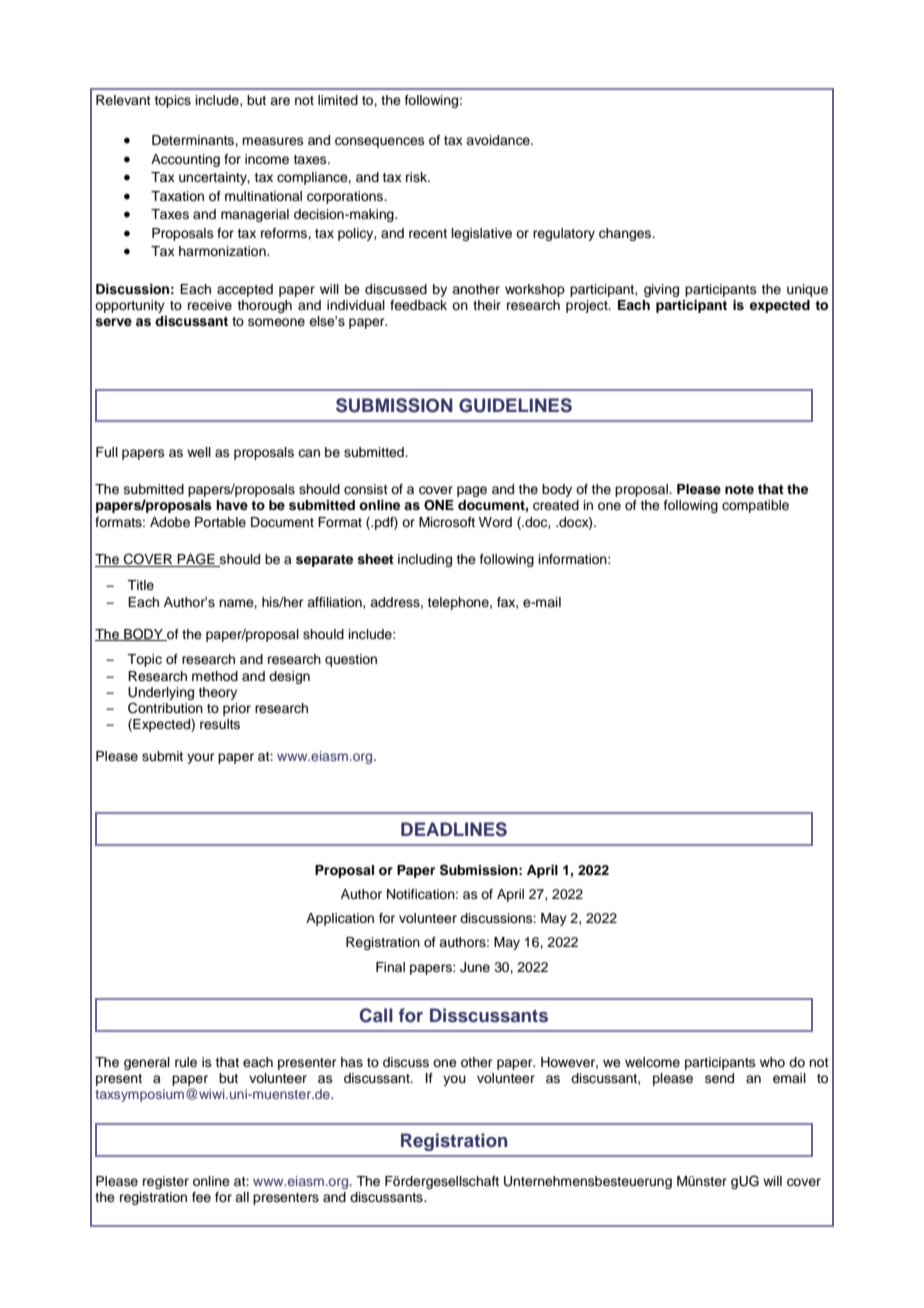  I want to click on Application, so click(340, 919).
